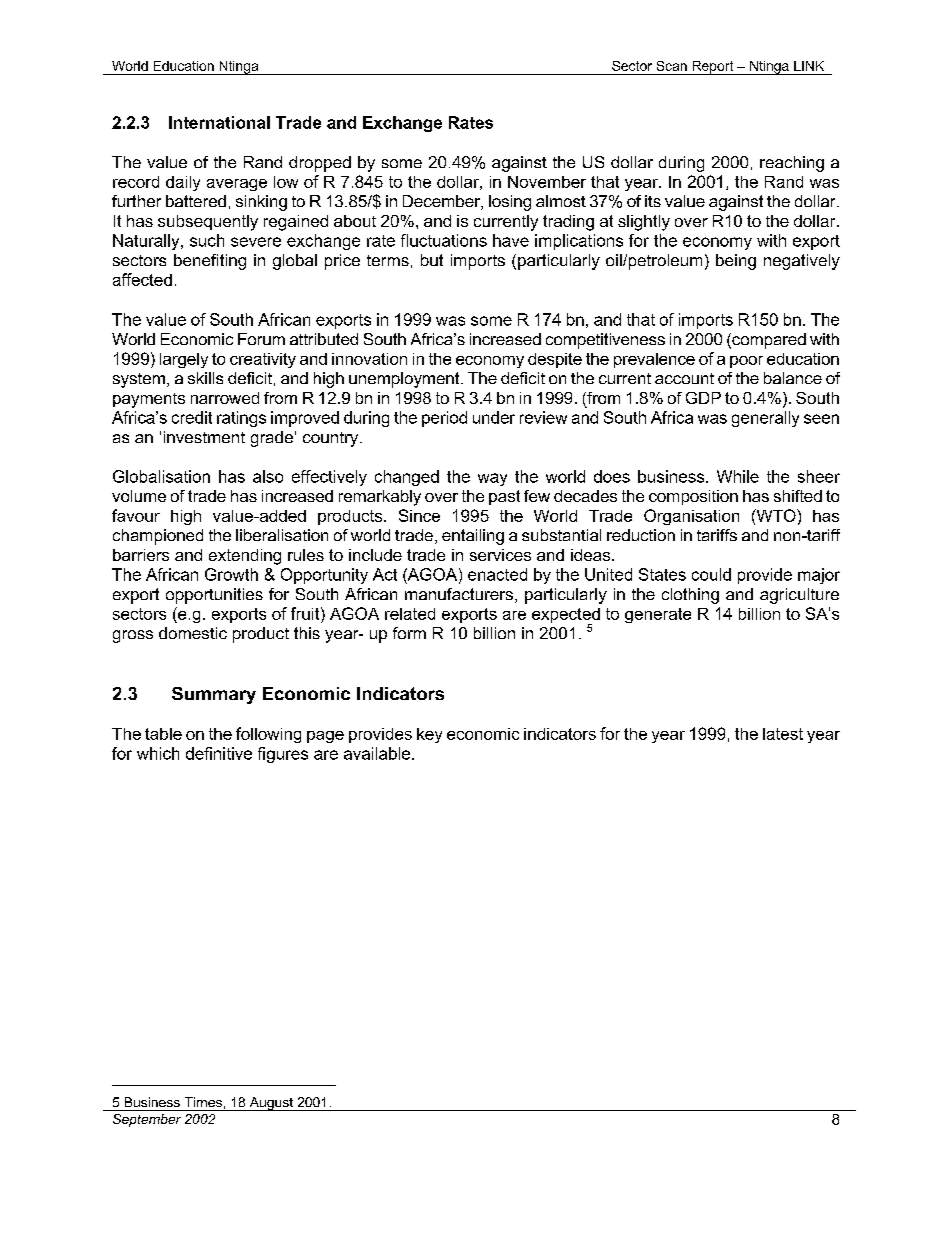 This screenshot has width=952, height=1233. I want to click on Times, so click(203, 1102).
